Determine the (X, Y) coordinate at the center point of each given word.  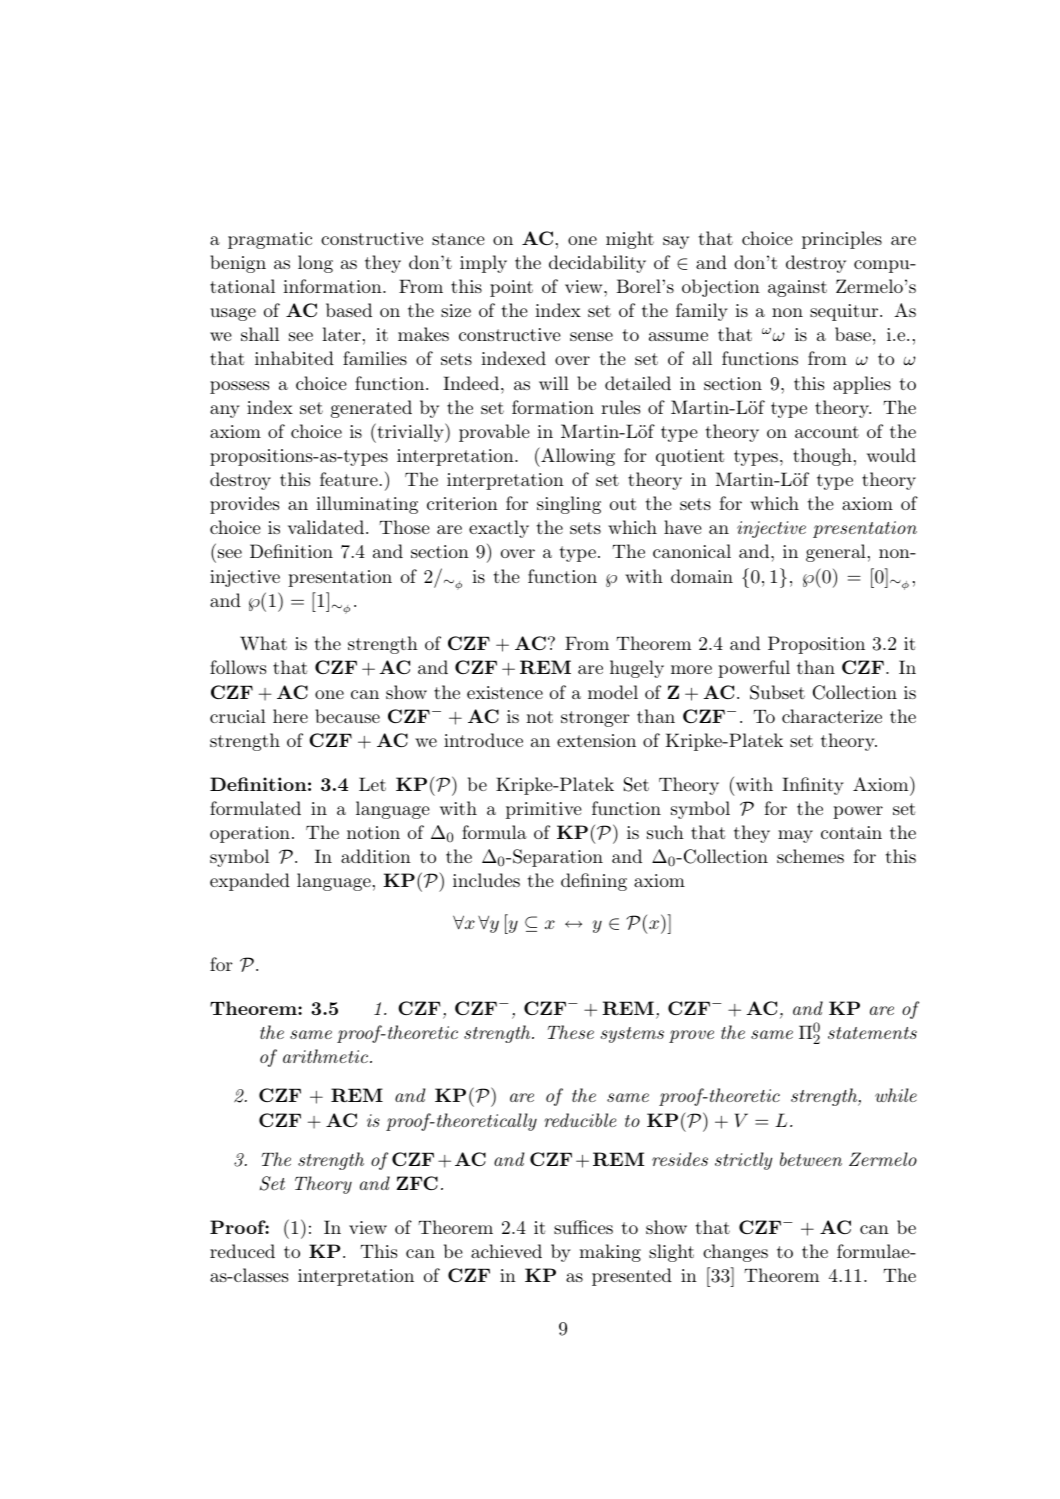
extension (596, 740)
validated (326, 527)
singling (569, 505)
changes (735, 1253)
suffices (583, 1227)
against (797, 288)
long (315, 264)
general (836, 553)
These (571, 1032)
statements (872, 1033)
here (290, 716)
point (511, 288)
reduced (242, 1251)
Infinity (813, 786)
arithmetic (325, 1056)
